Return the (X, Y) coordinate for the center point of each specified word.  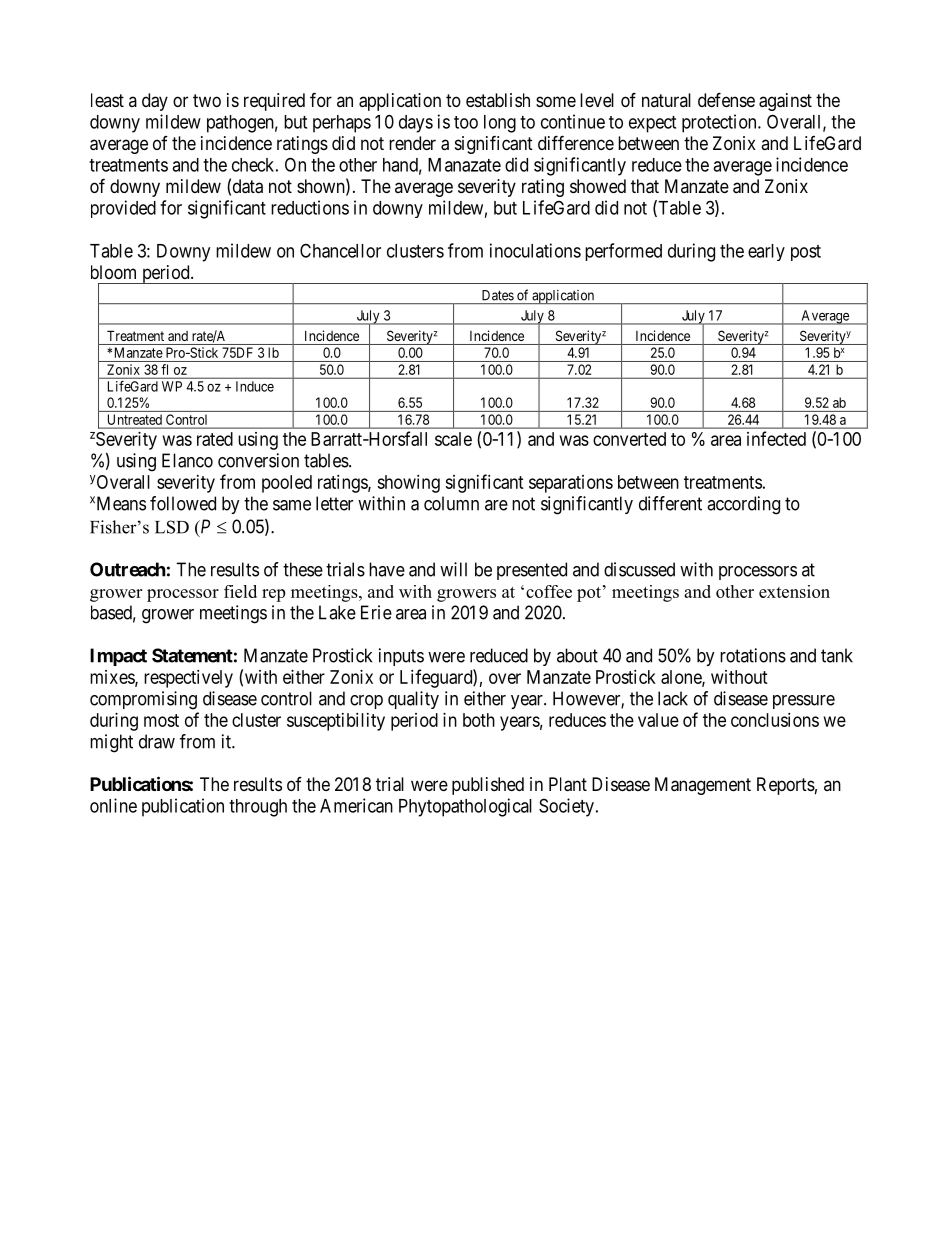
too (466, 122)
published (488, 786)
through (258, 808)
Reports (786, 786)
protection (720, 123)
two (207, 100)
